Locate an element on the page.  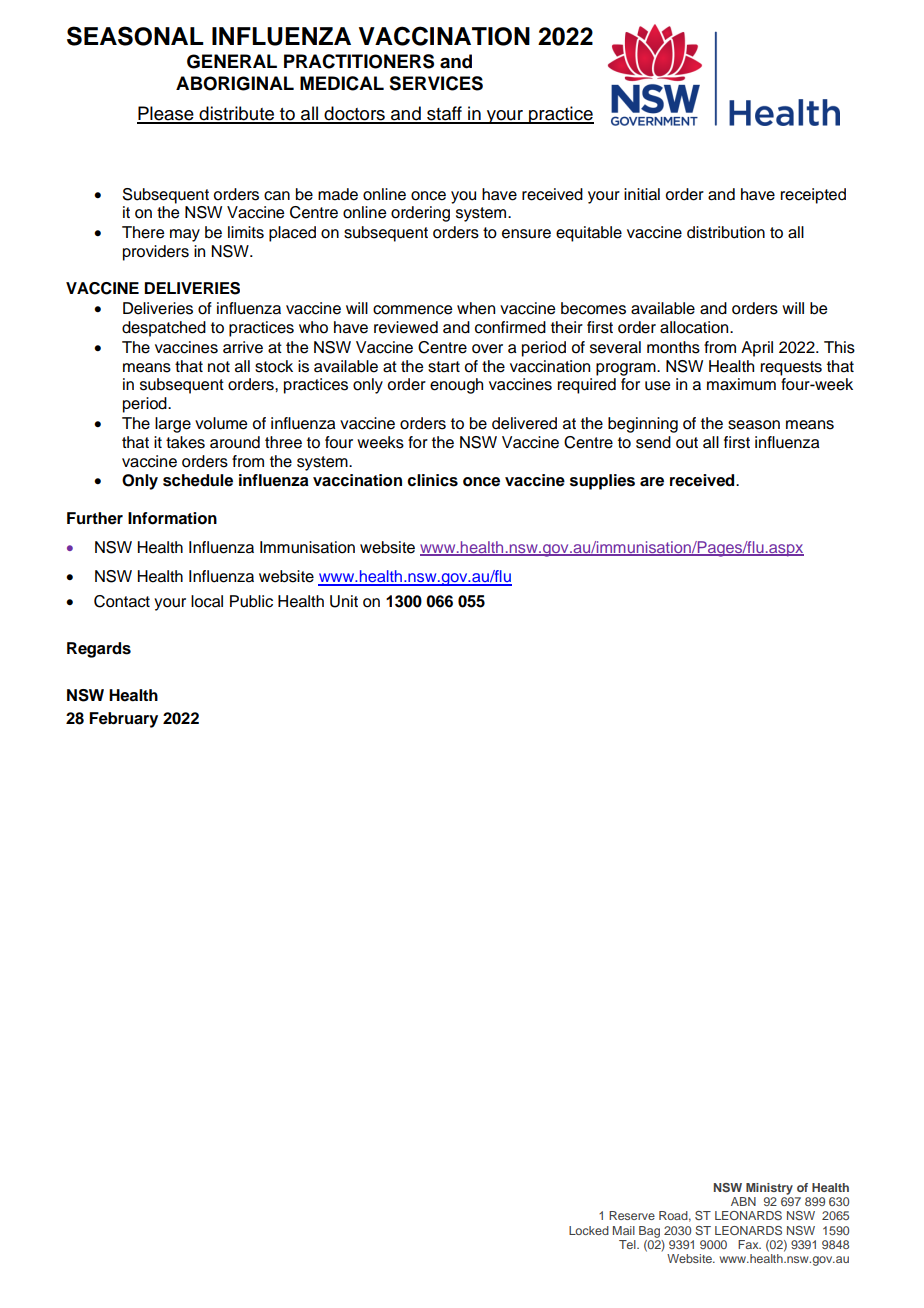
local is located at coordinates (207, 601).
